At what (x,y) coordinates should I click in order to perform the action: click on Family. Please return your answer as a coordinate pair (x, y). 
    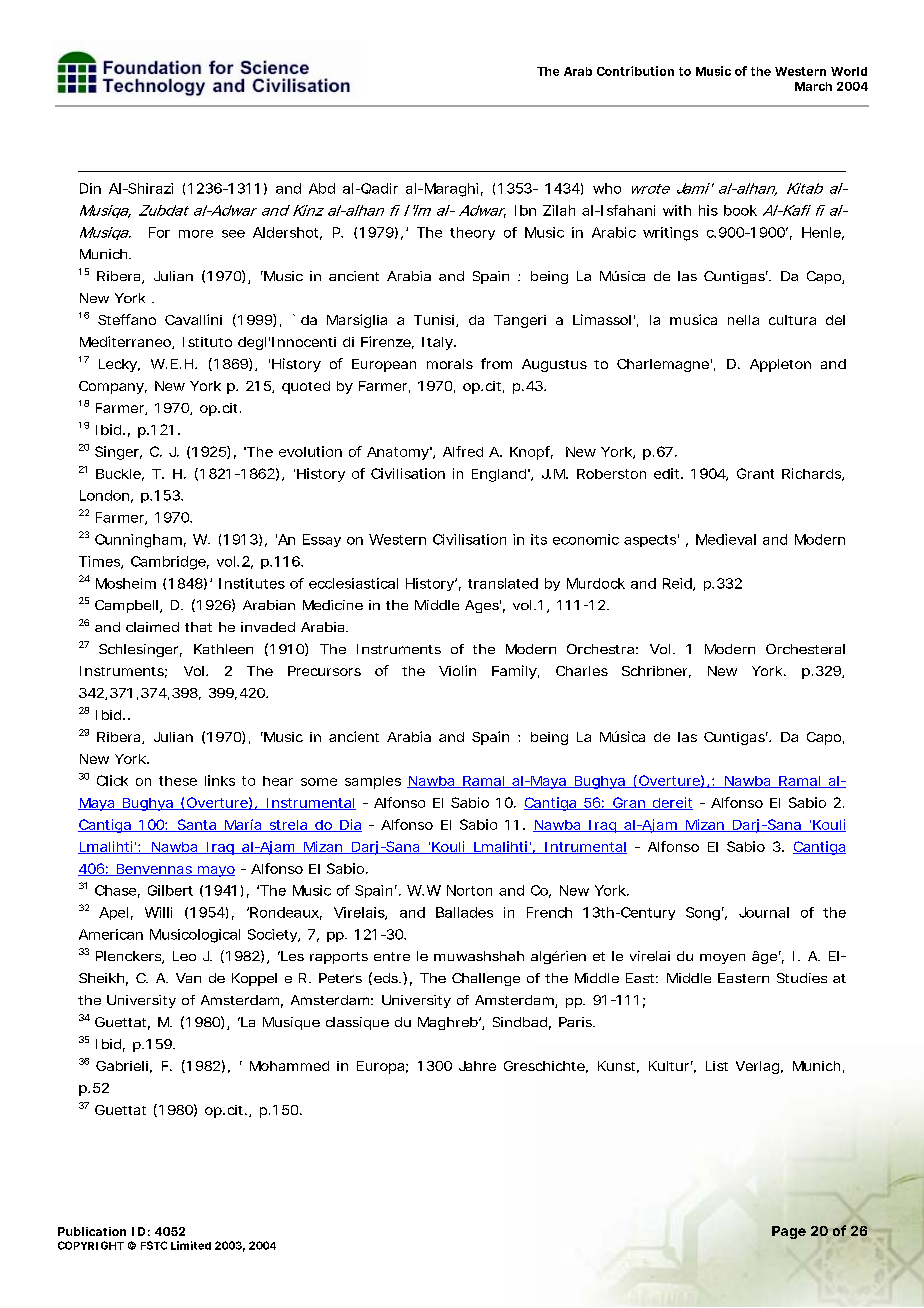
    Looking at the image, I should click on (515, 672).
